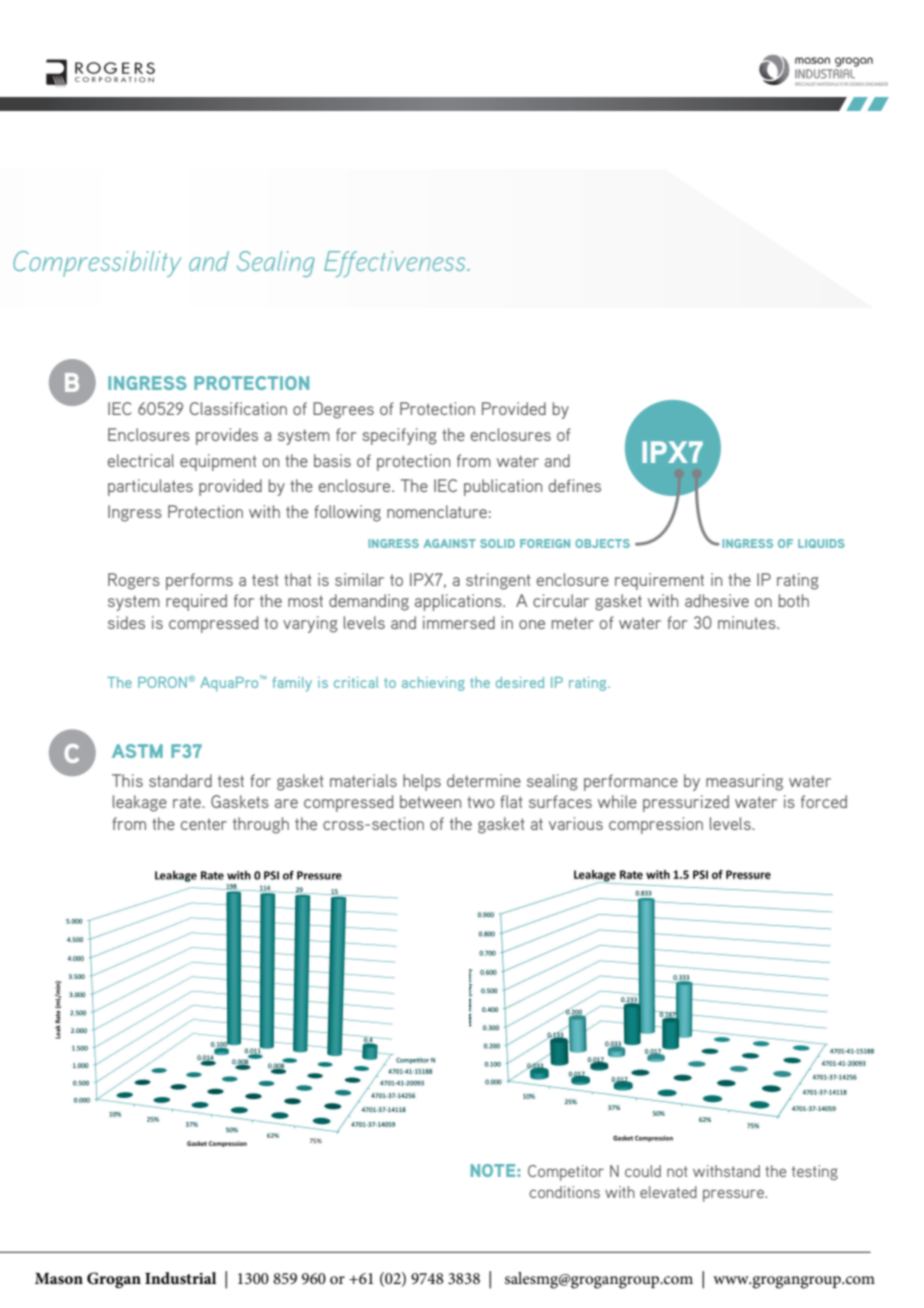  What do you see at coordinates (396, 264) in the screenshot?
I see `Effectiveness` at bounding box center [396, 264].
